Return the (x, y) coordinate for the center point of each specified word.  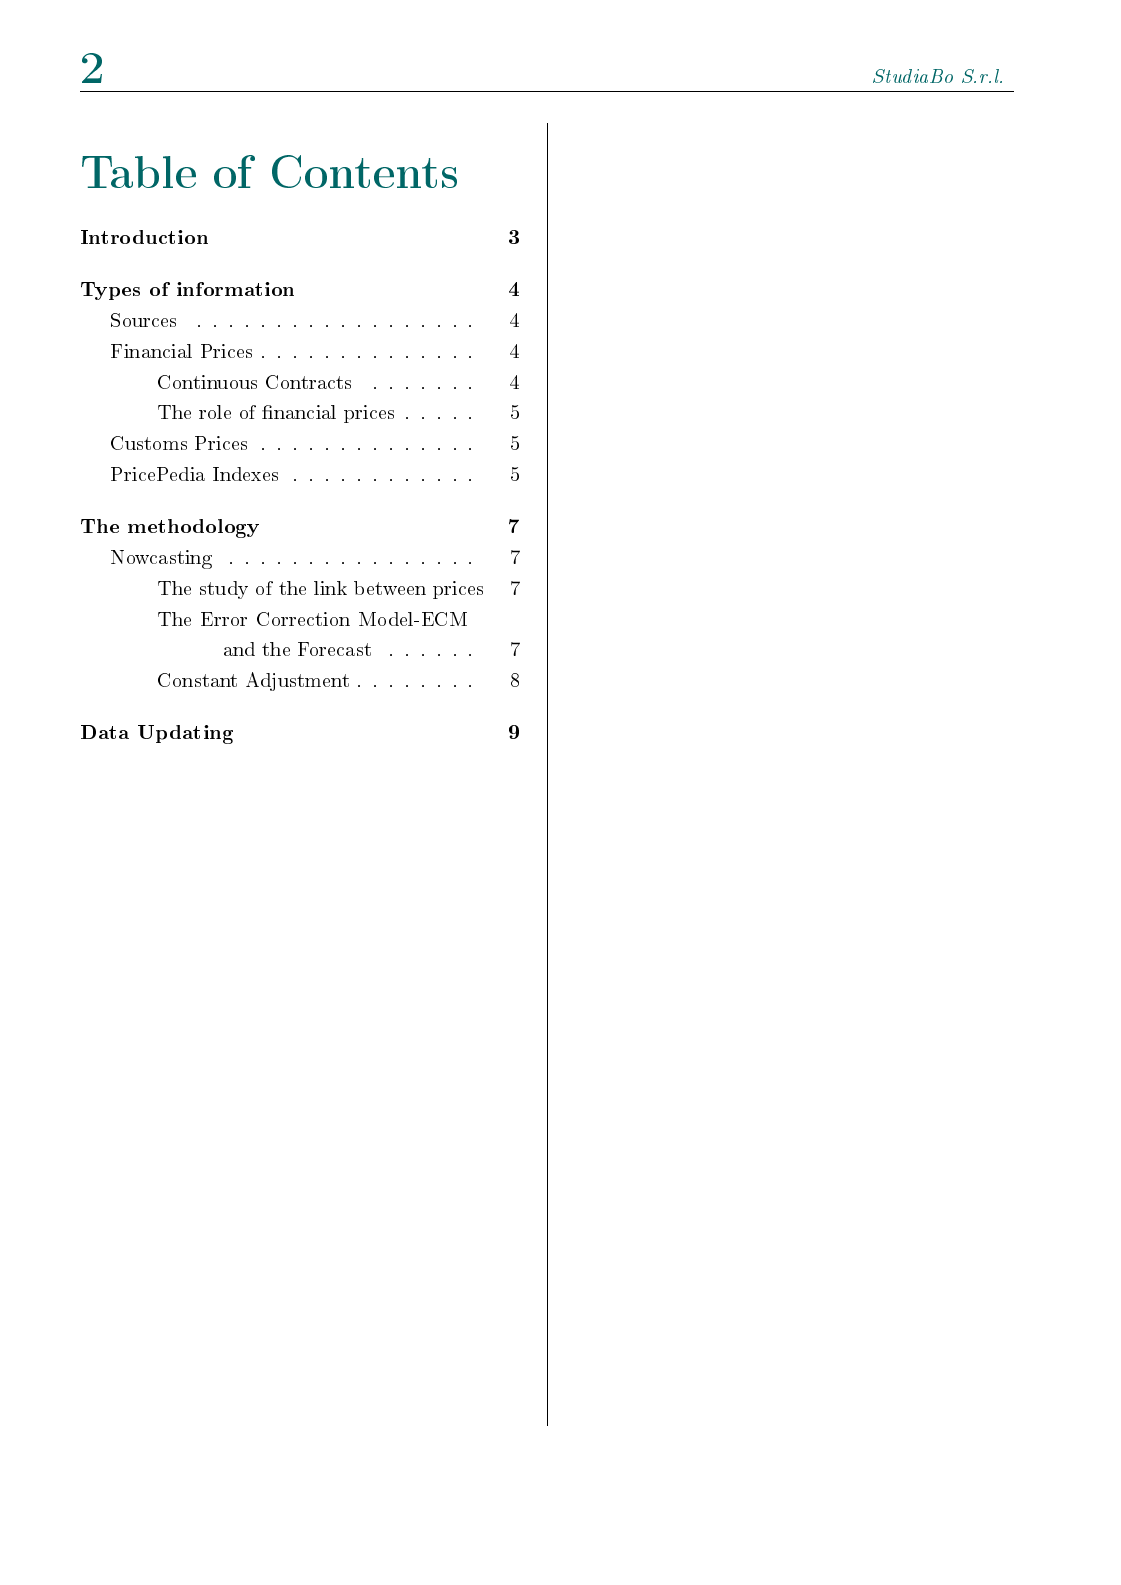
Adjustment (297, 681)
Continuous (207, 382)
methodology (193, 528)
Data (105, 732)
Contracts (308, 382)
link (330, 588)
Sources (143, 320)
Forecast (334, 649)
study (224, 590)
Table (139, 172)
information (235, 289)
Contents (364, 171)
